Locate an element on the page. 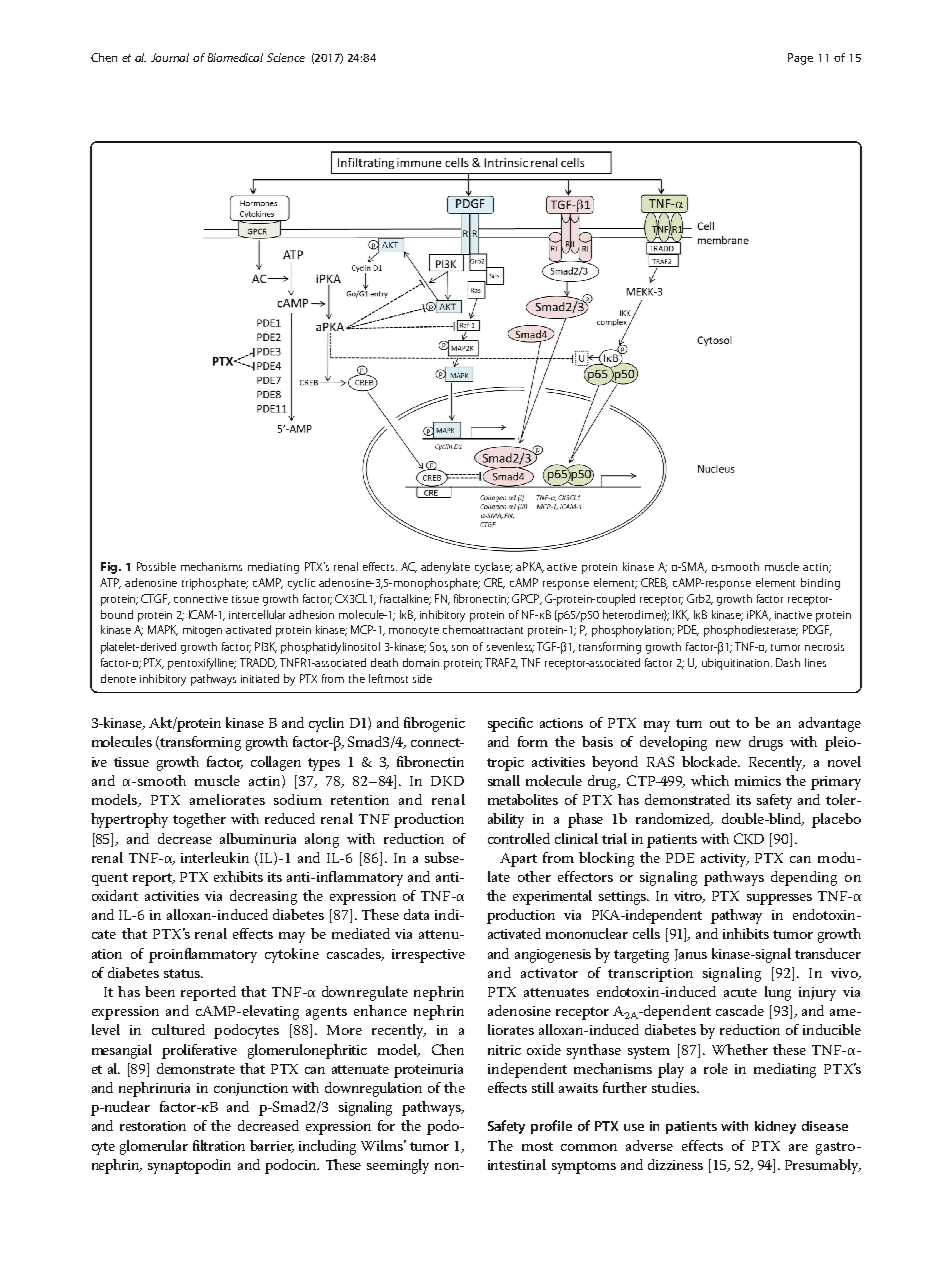 The height and width of the image is (1265, 952). profile is located at coordinates (551, 1127).
